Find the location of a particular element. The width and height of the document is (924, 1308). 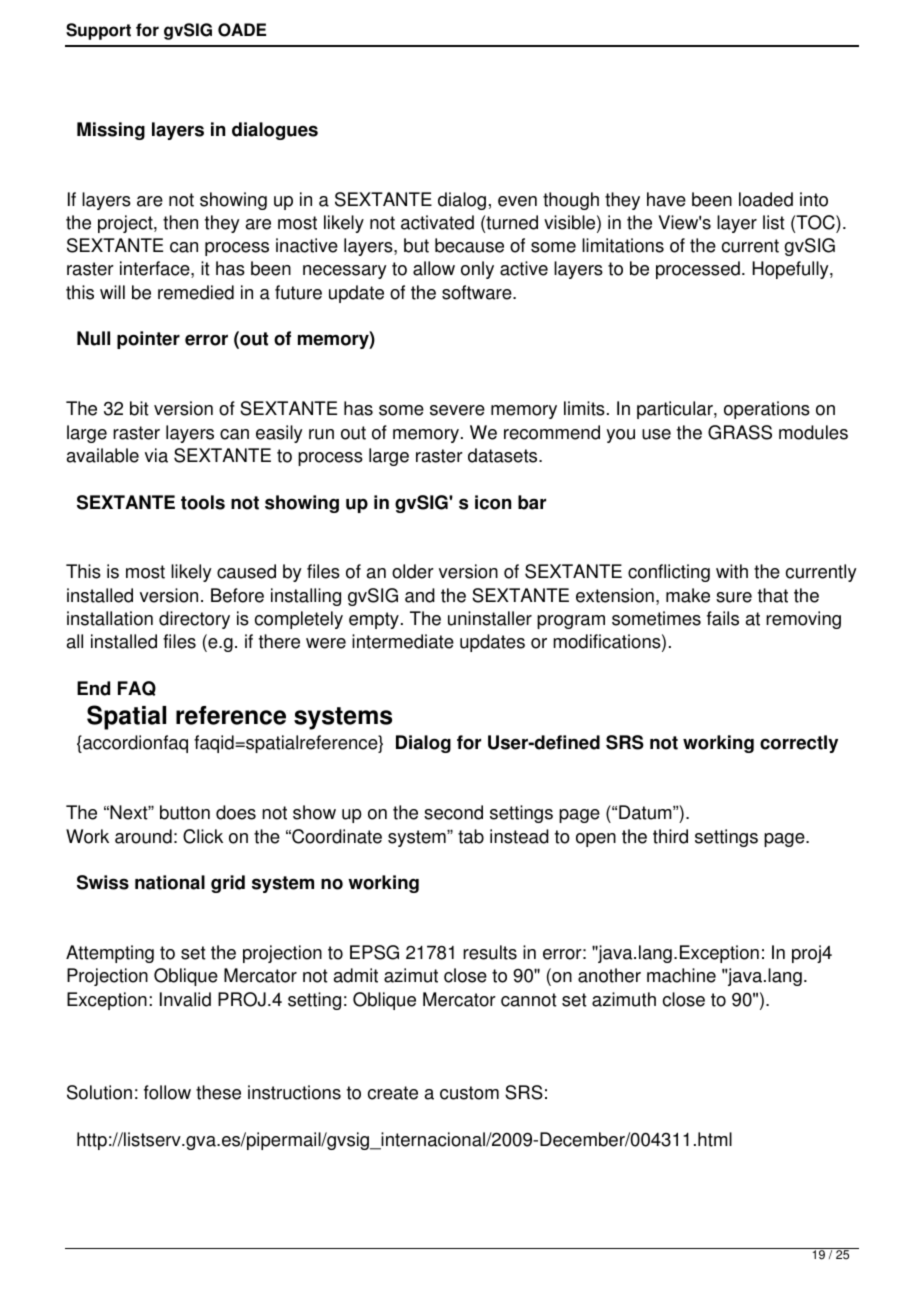

with is located at coordinates (732, 571).
